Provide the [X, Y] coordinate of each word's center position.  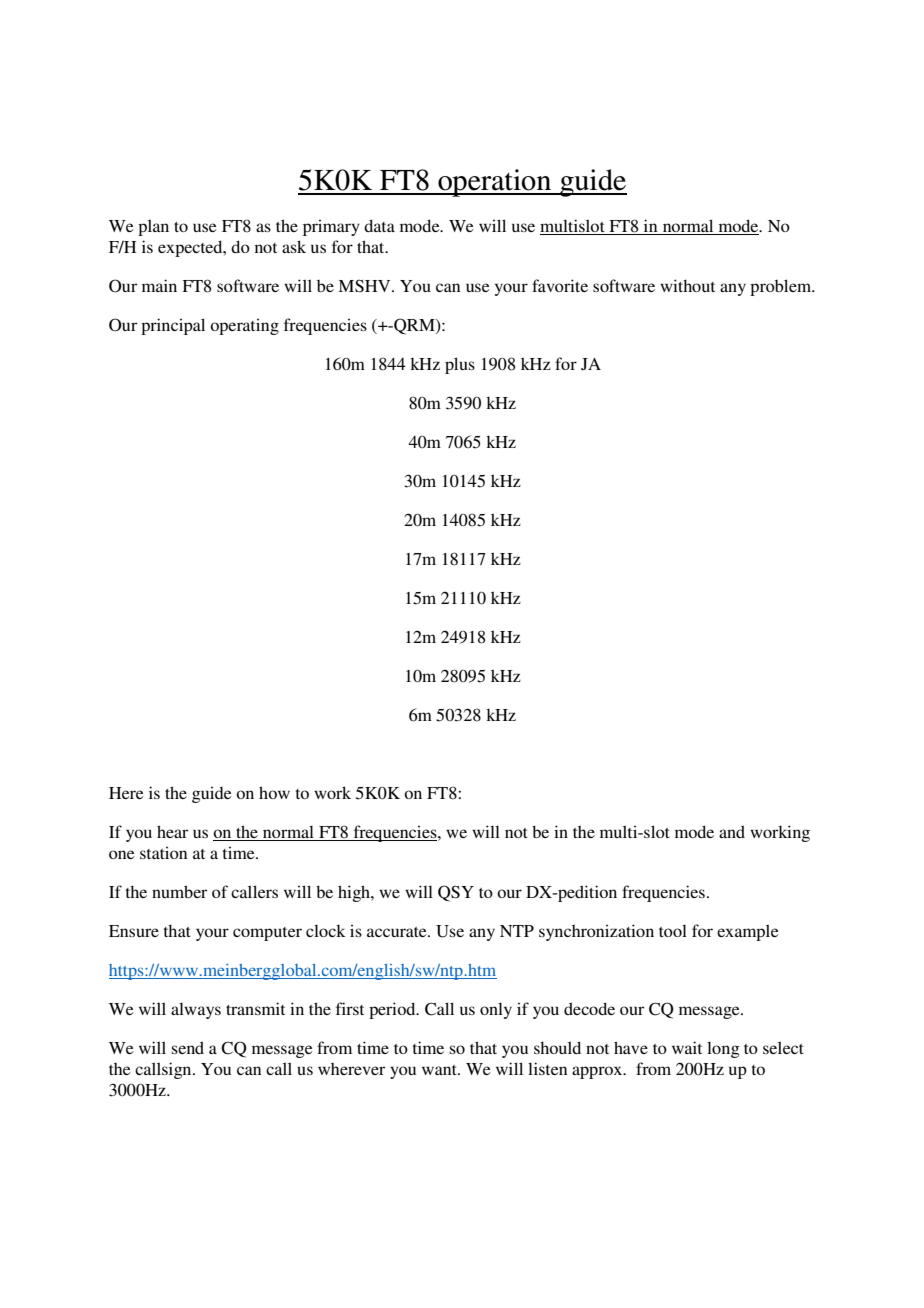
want [440, 1070]
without [687, 285]
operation [495, 183]
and [732, 831]
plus [460, 365]
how [274, 792]
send [188, 1047]
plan [153, 227]
